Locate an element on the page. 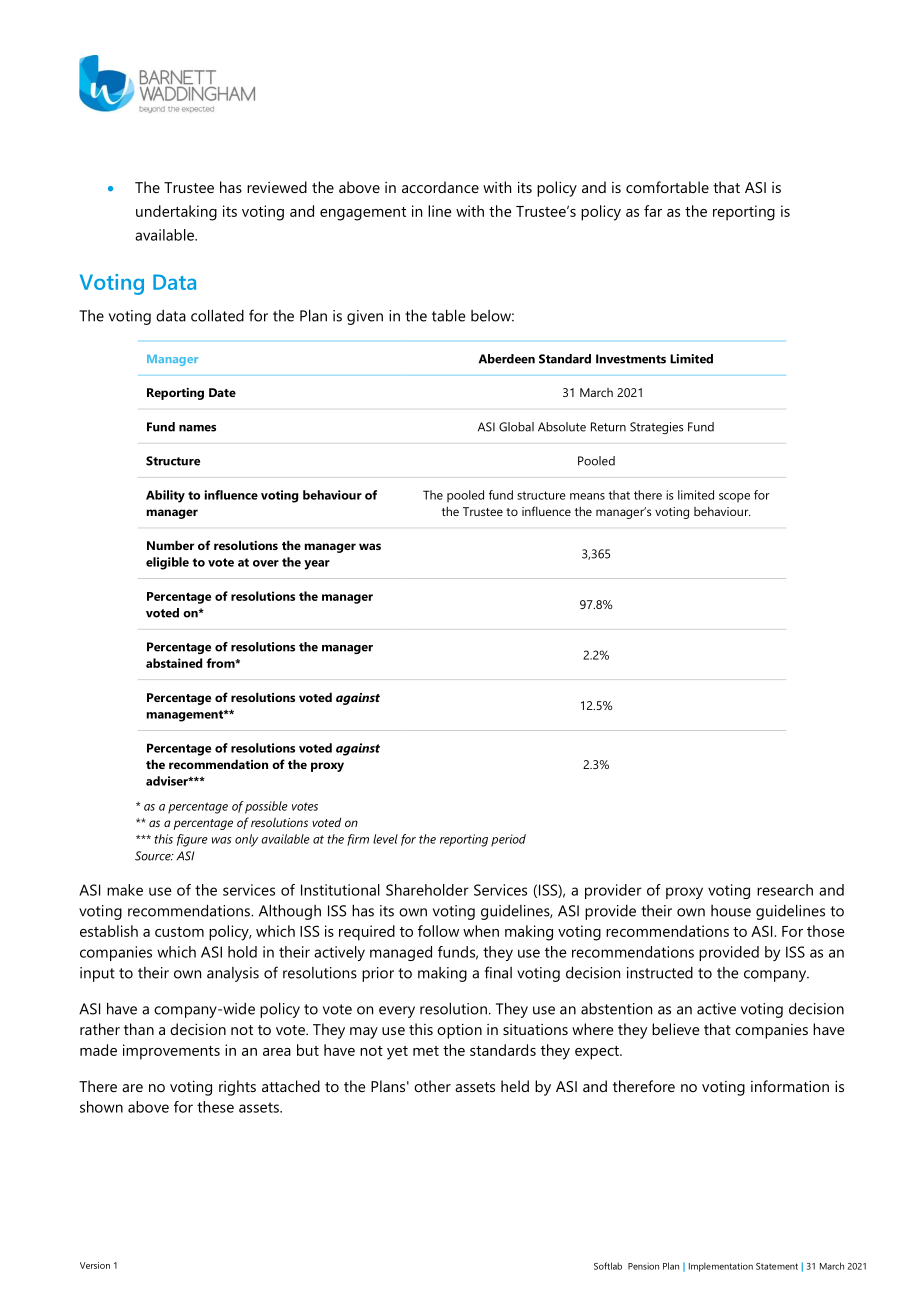  accordance is located at coordinates (440, 187).
